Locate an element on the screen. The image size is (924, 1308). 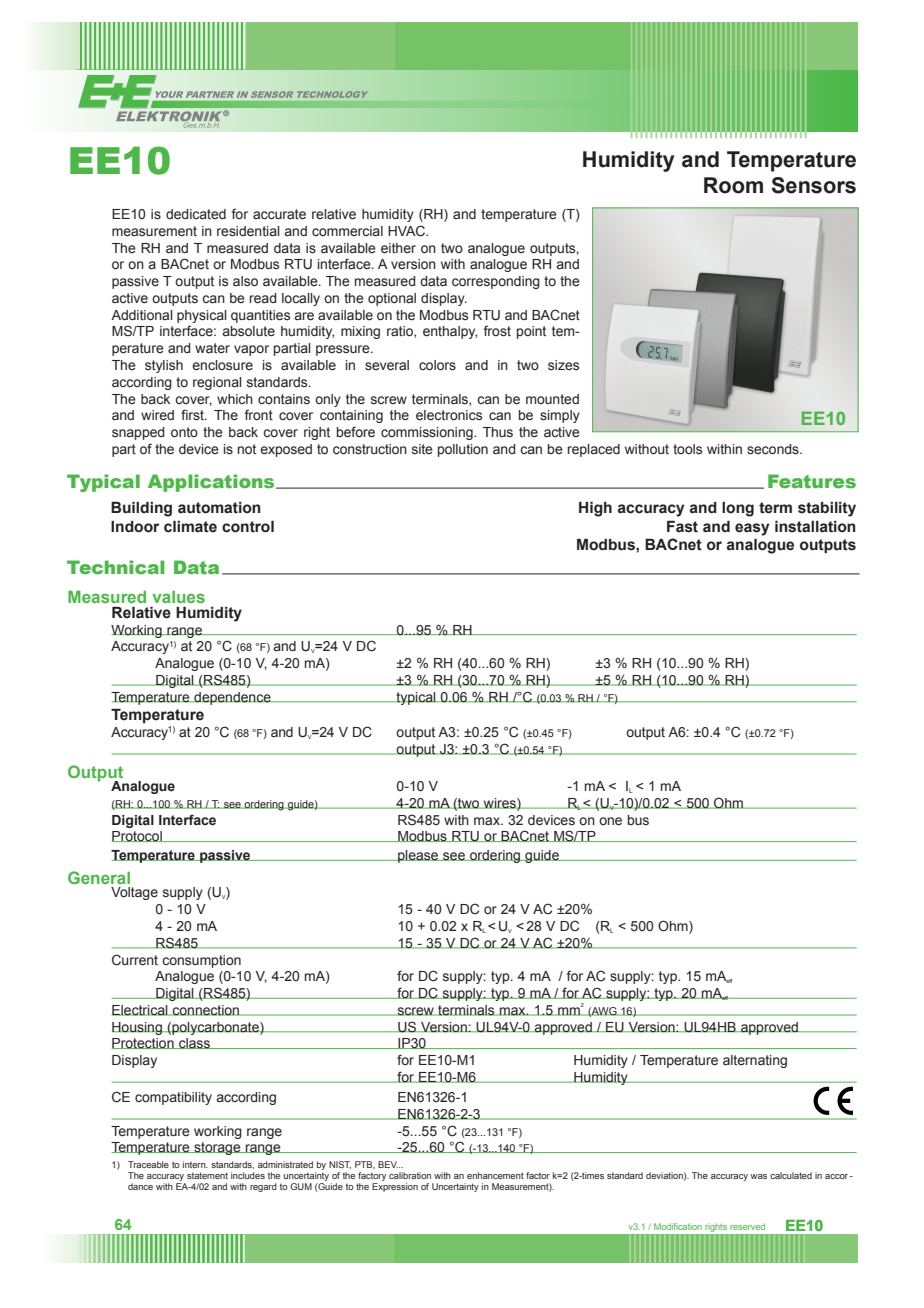
enhancement is located at coordinates (495, 1175).
